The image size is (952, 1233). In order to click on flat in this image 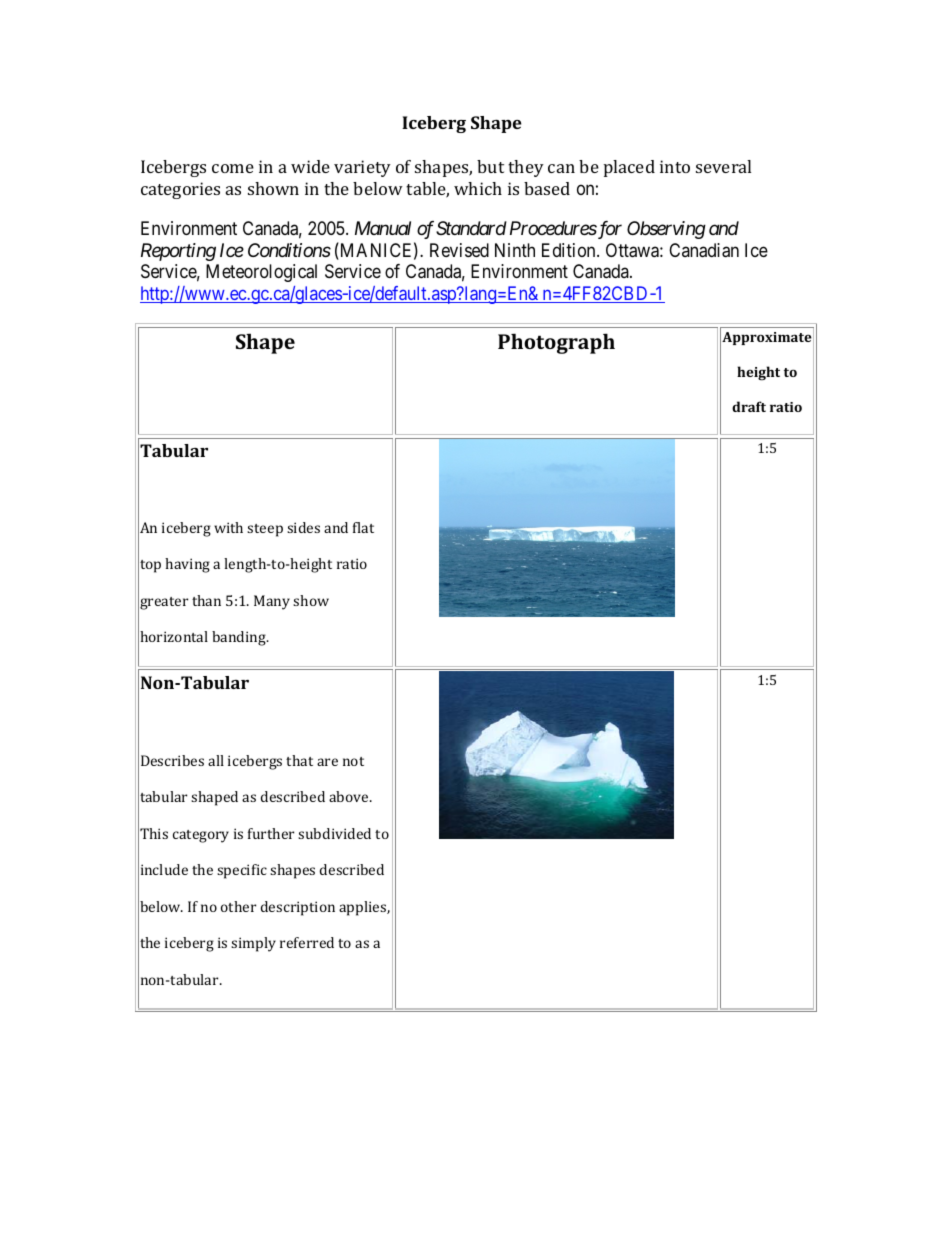, I will do `click(363, 527)`.
